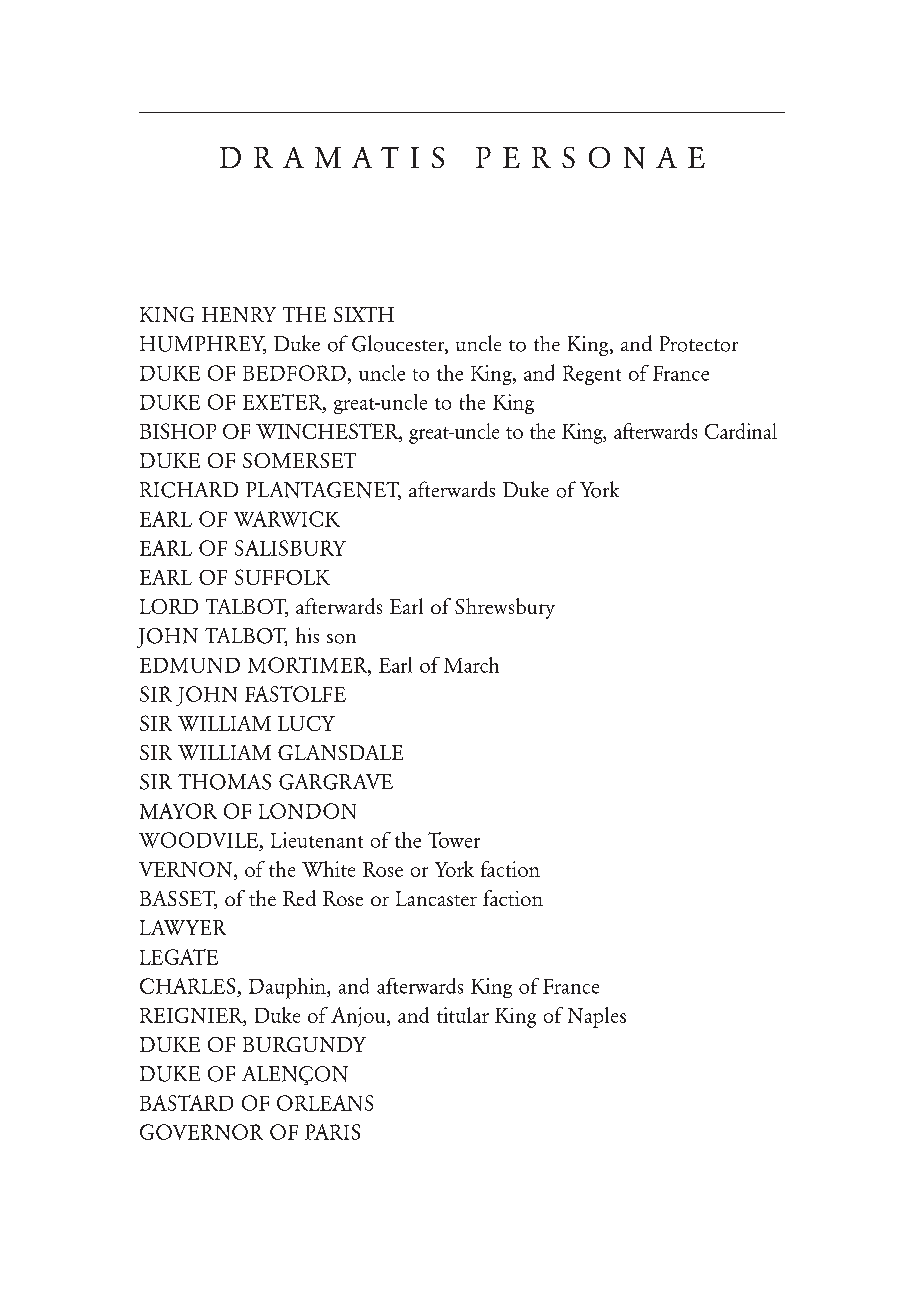 The height and width of the image is (1308, 924). What do you see at coordinates (282, 577) in the image?
I see `SUFFOLK` at bounding box center [282, 577].
